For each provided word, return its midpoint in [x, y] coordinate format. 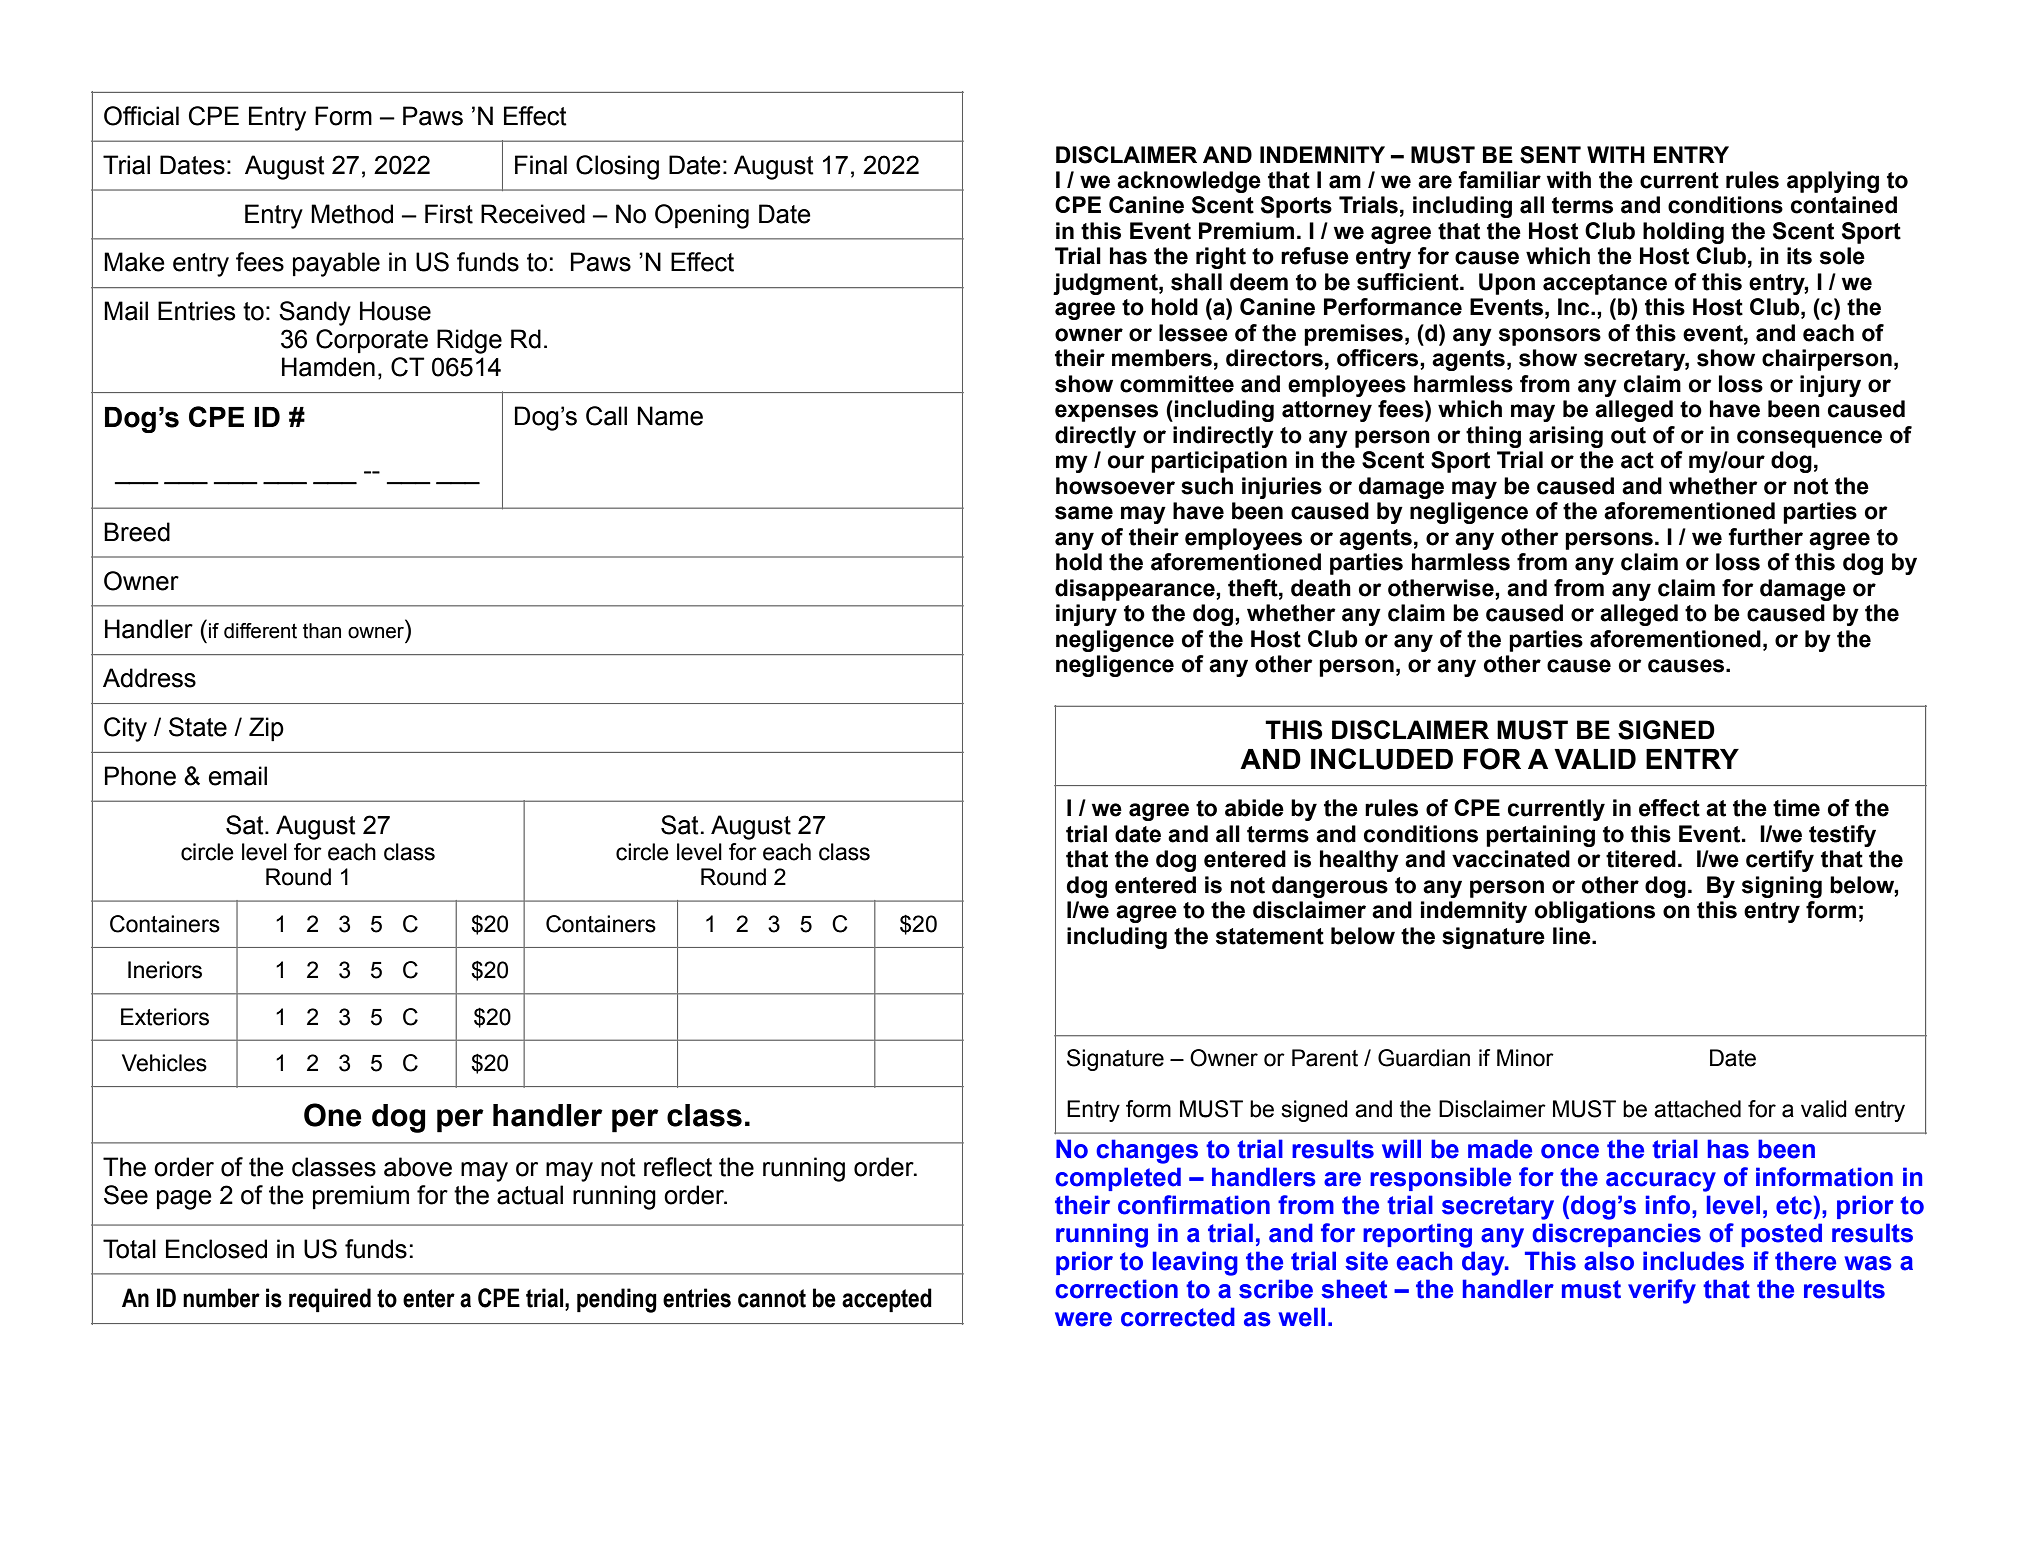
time [1796, 808]
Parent [1325, 1058]
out [1628, 435]
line [1573, 936]
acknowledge [1189, 182]
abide [1254, 808]
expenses [1106, 413]
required [330, 1300]
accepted [887, 1300]
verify [1662, 1291]
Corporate [372, 341]
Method [352, 214]
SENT [1550, 155]
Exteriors [165, 1017]
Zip [266, 729]
